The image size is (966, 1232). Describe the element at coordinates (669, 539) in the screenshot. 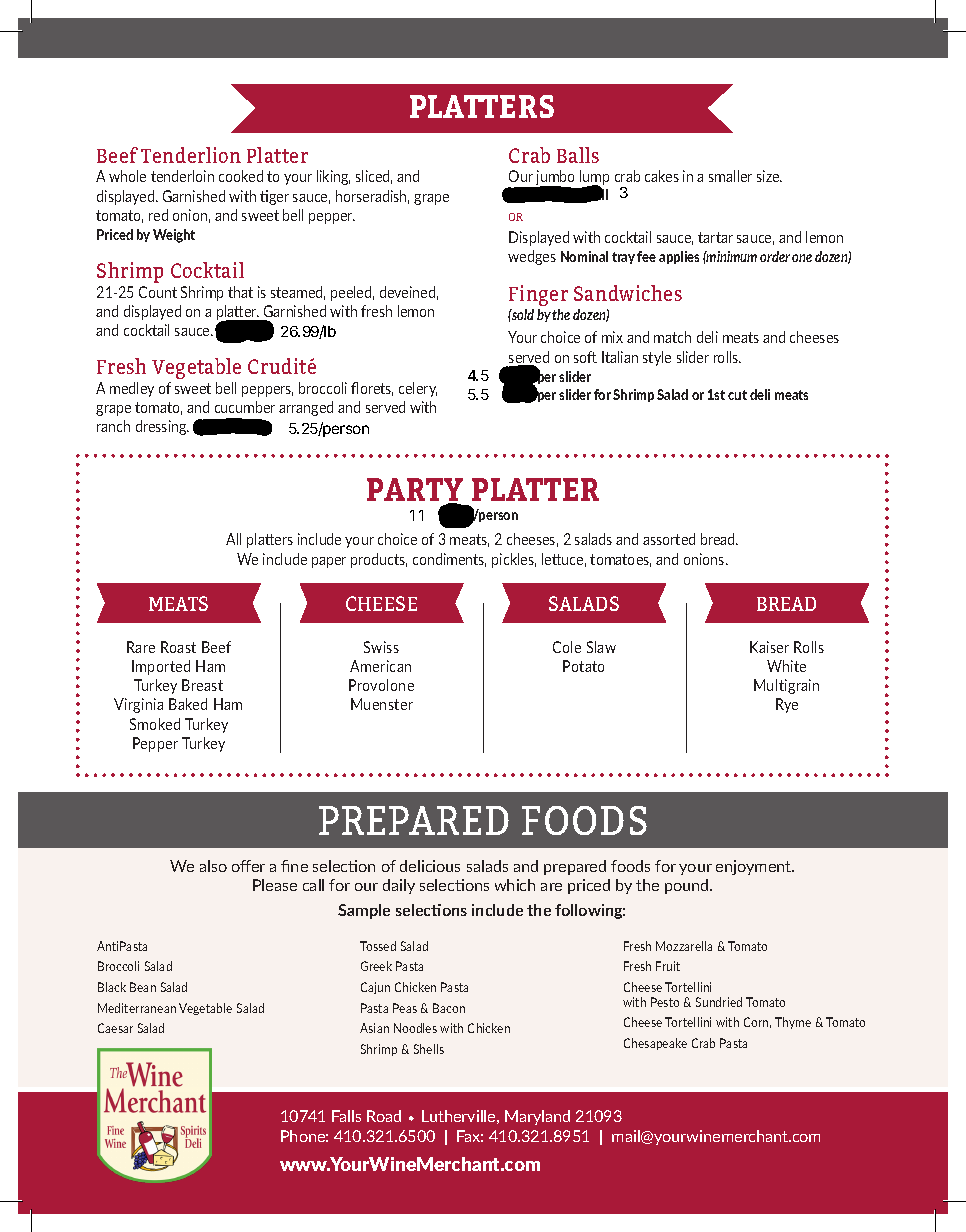

I see `assorted` at that location.
